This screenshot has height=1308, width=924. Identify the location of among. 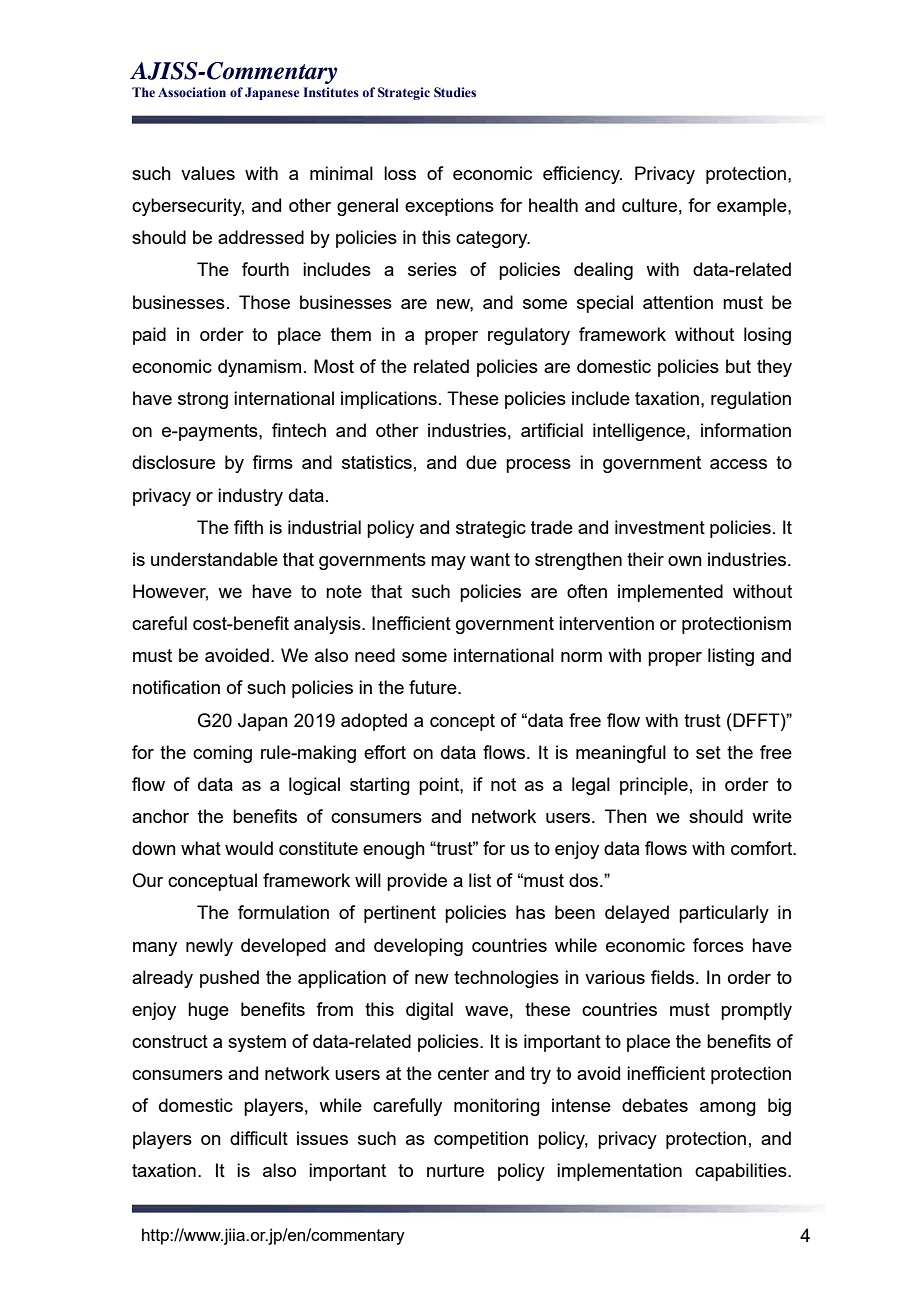
(728, 1109).
